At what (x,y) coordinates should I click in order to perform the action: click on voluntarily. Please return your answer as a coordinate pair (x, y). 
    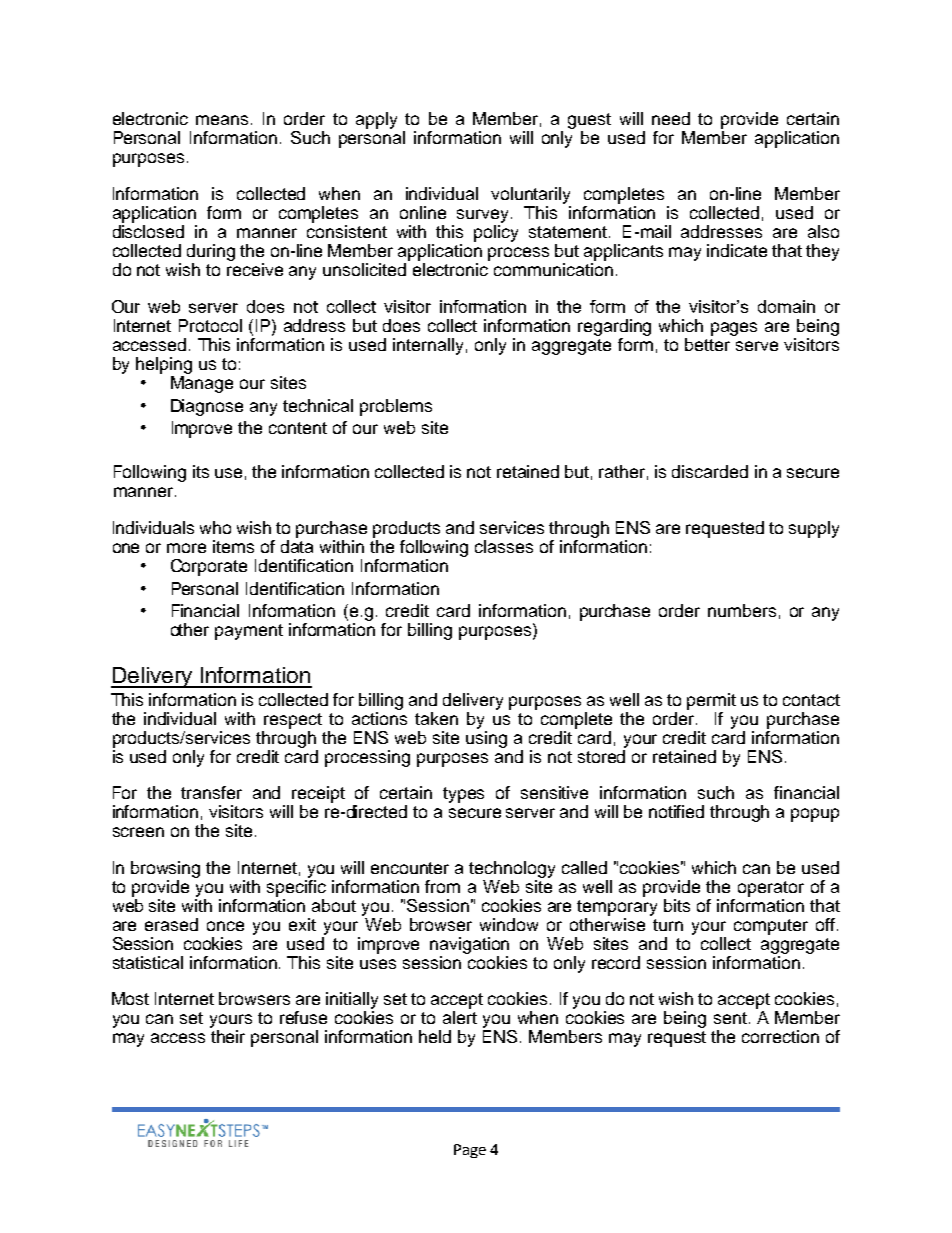
    Looking at the image, I should click on (530, 195).
